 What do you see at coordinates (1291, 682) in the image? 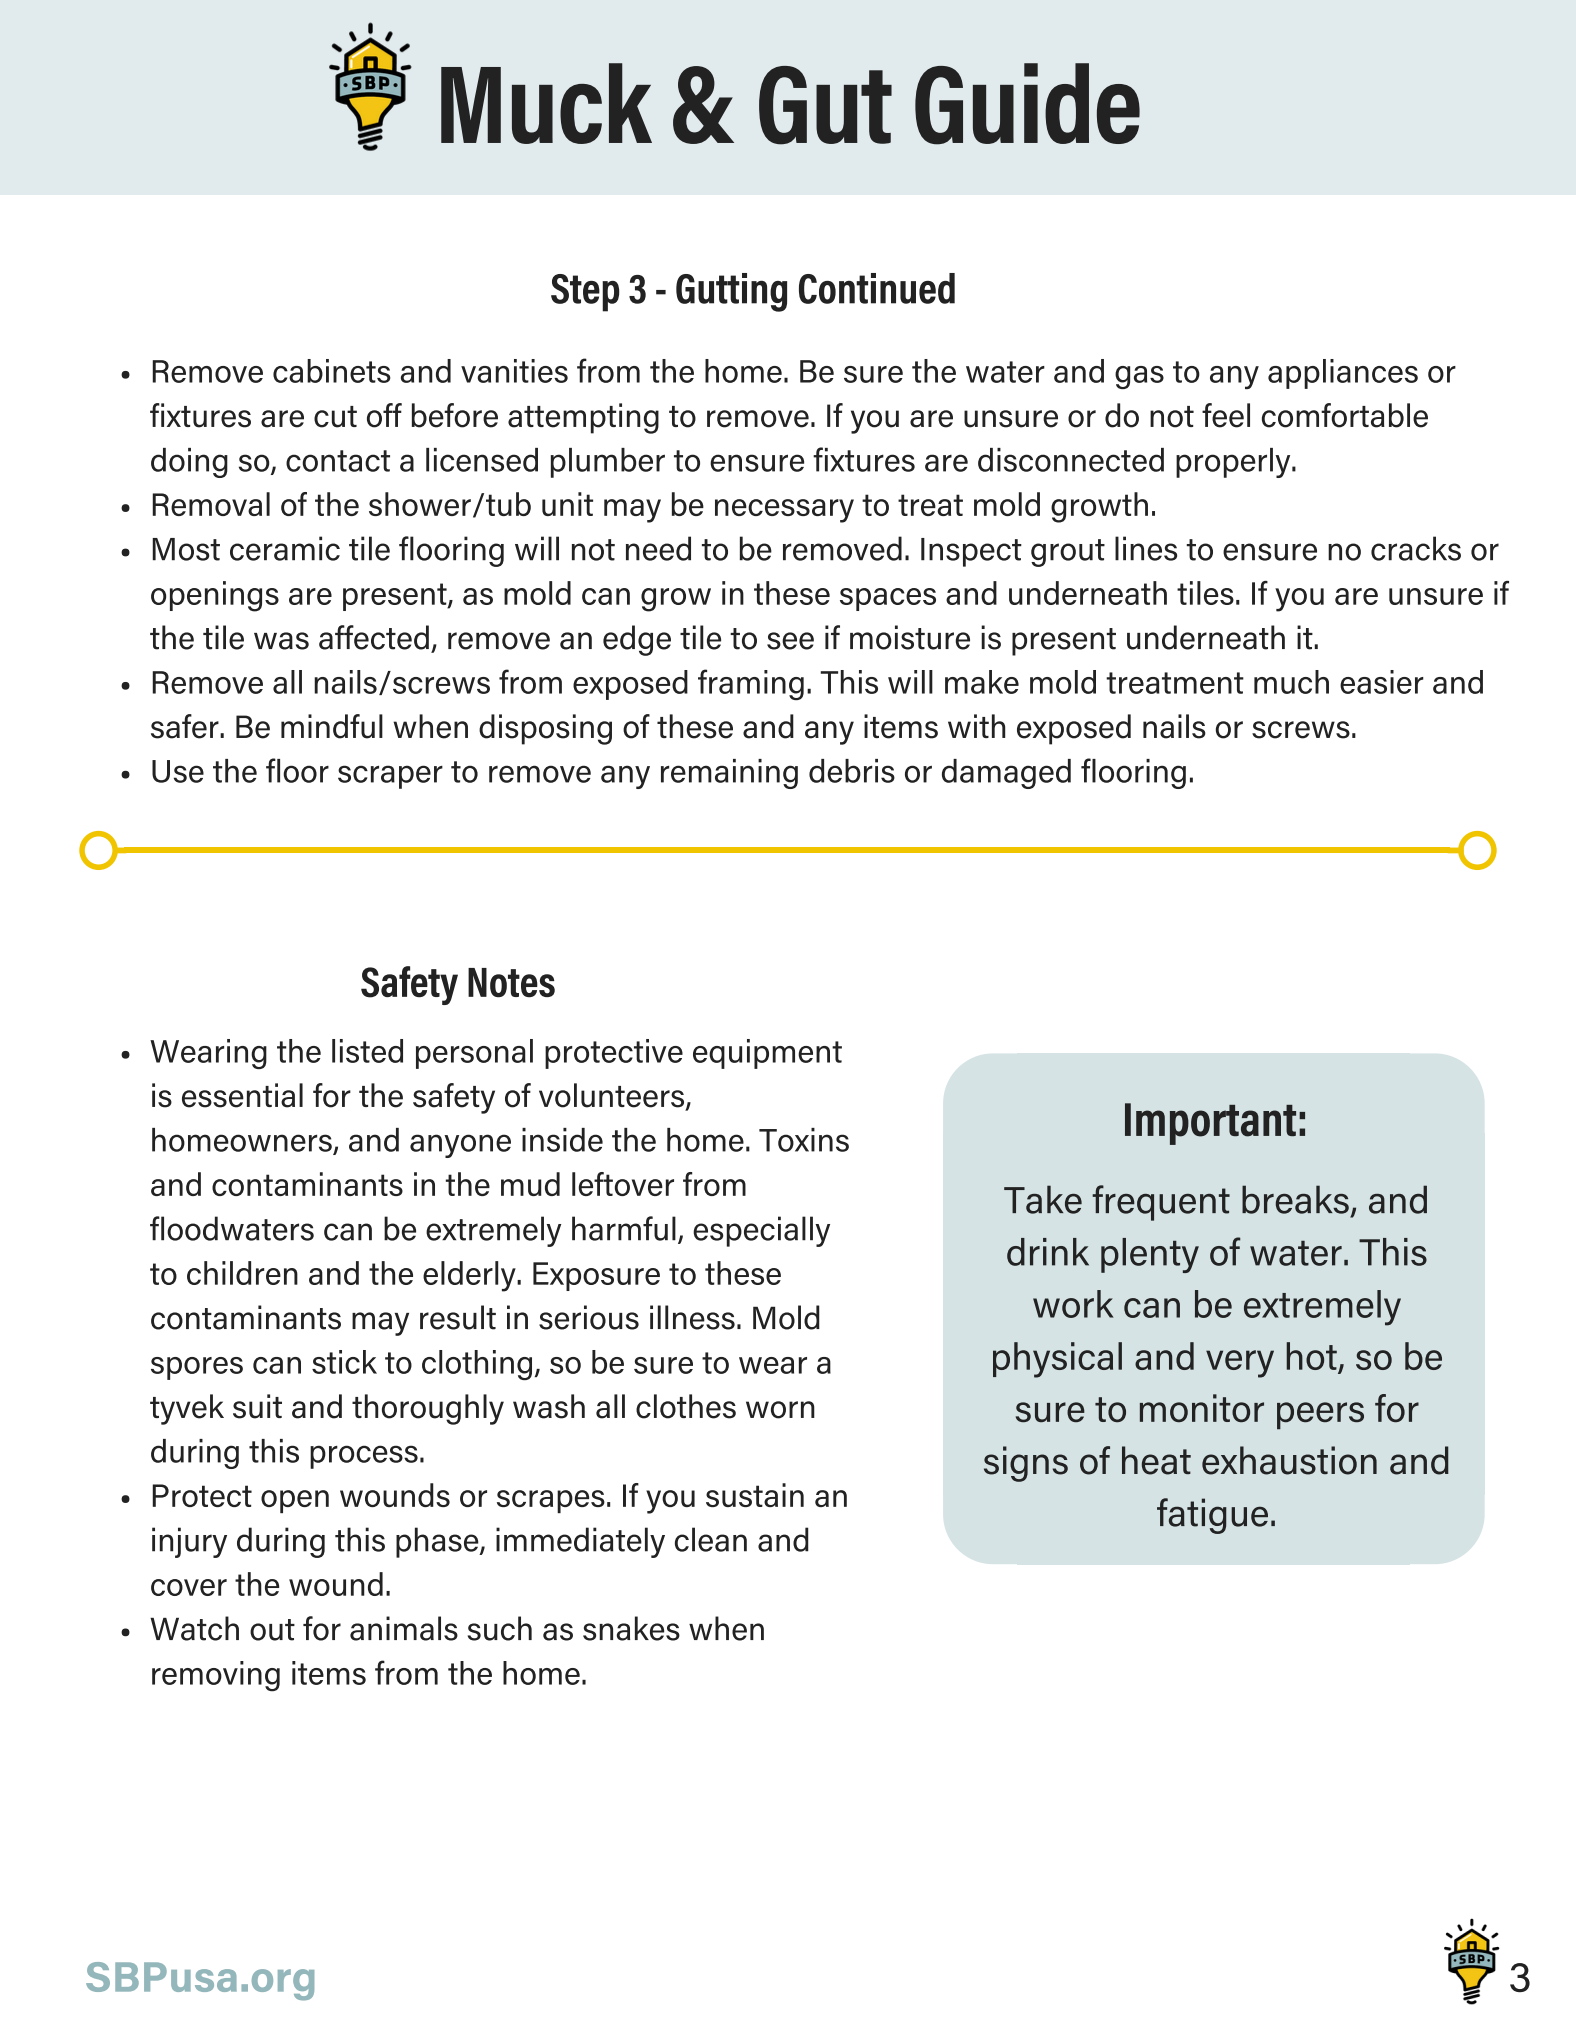
I see `much` at bounding box center [1291, 682].
